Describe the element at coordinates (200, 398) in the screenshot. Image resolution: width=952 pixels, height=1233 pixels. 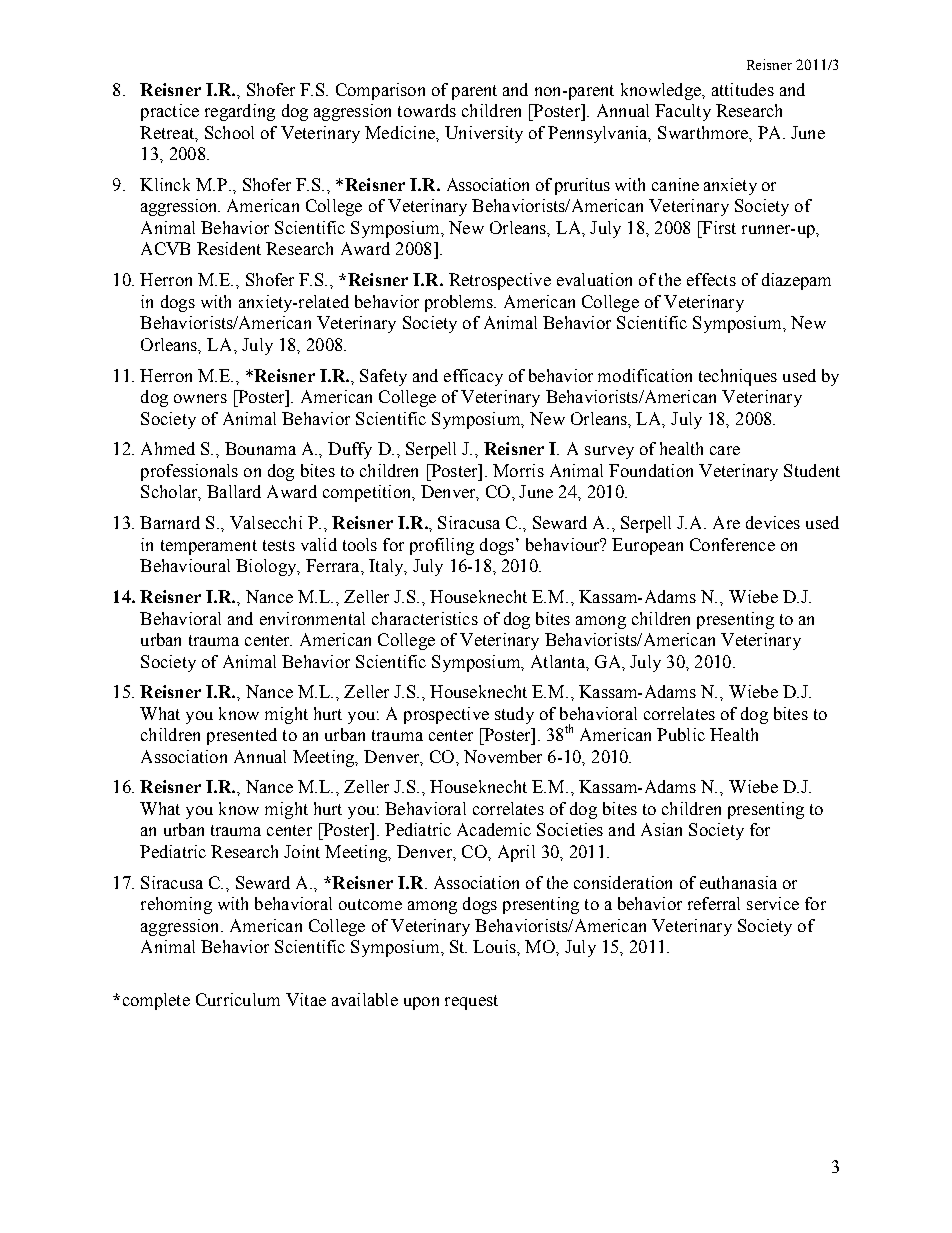
I see `owners` at that location.
